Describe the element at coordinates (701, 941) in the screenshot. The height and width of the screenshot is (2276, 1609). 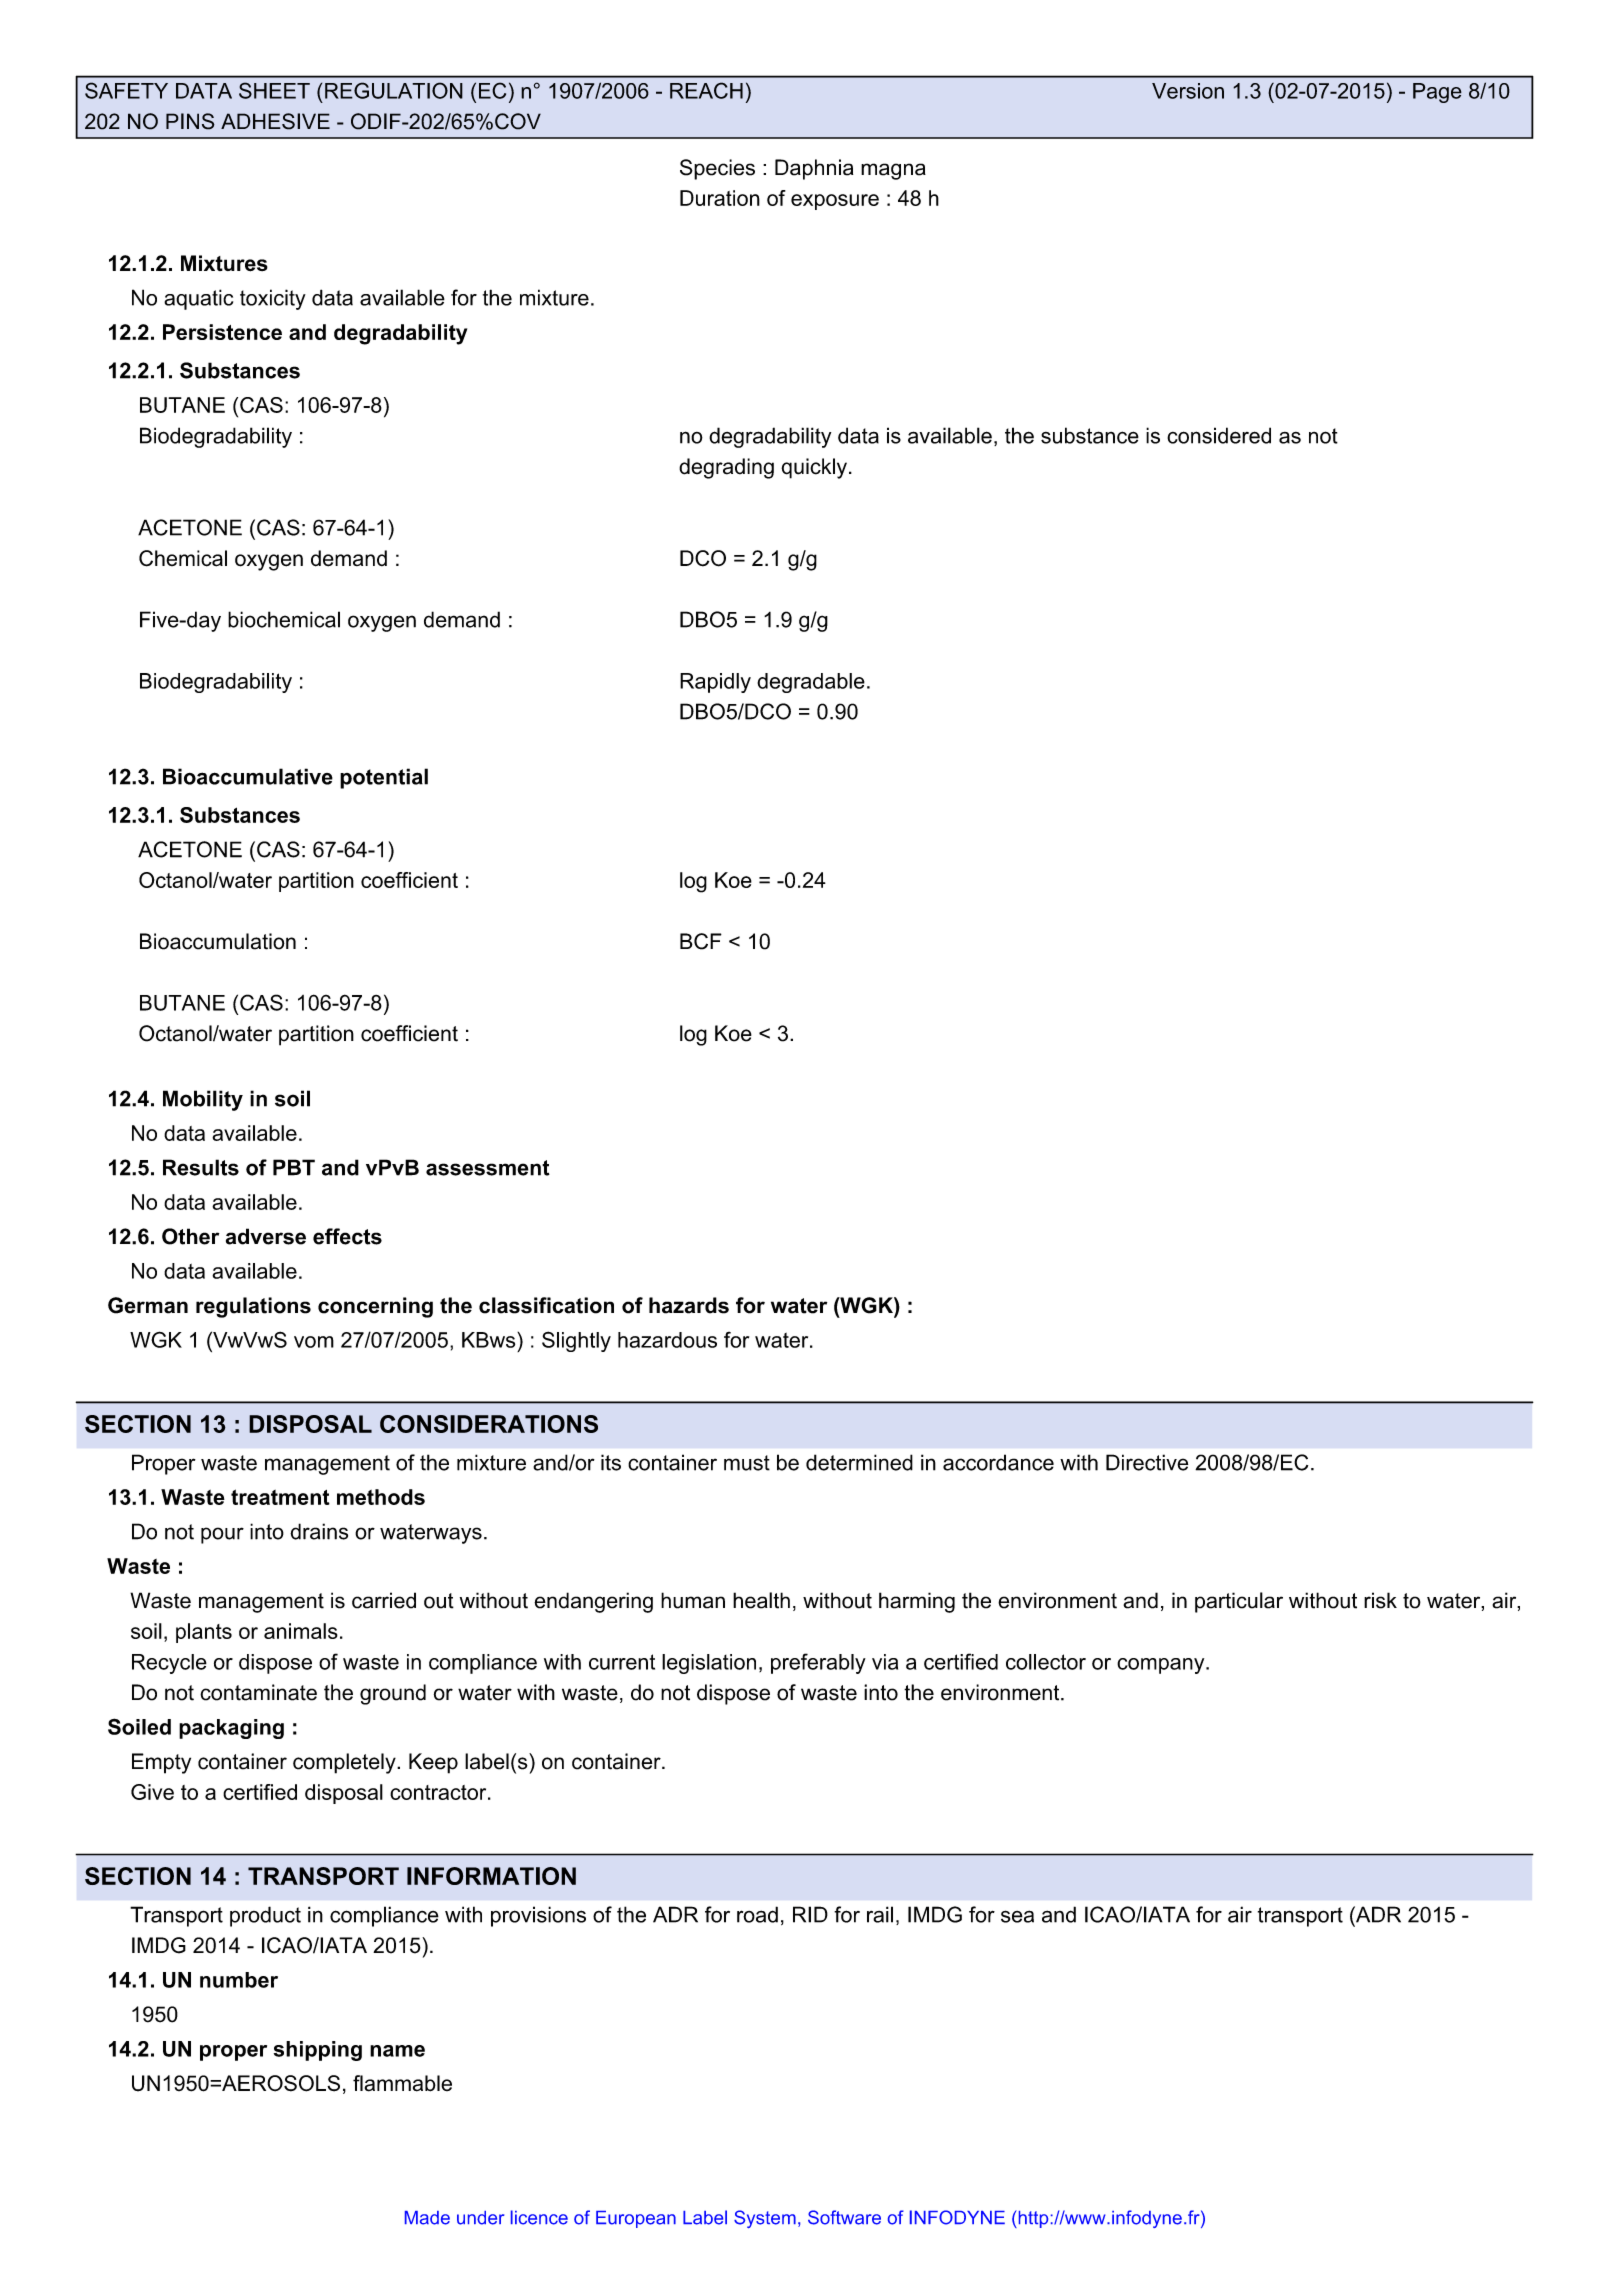
I see `BCF` at that location.
